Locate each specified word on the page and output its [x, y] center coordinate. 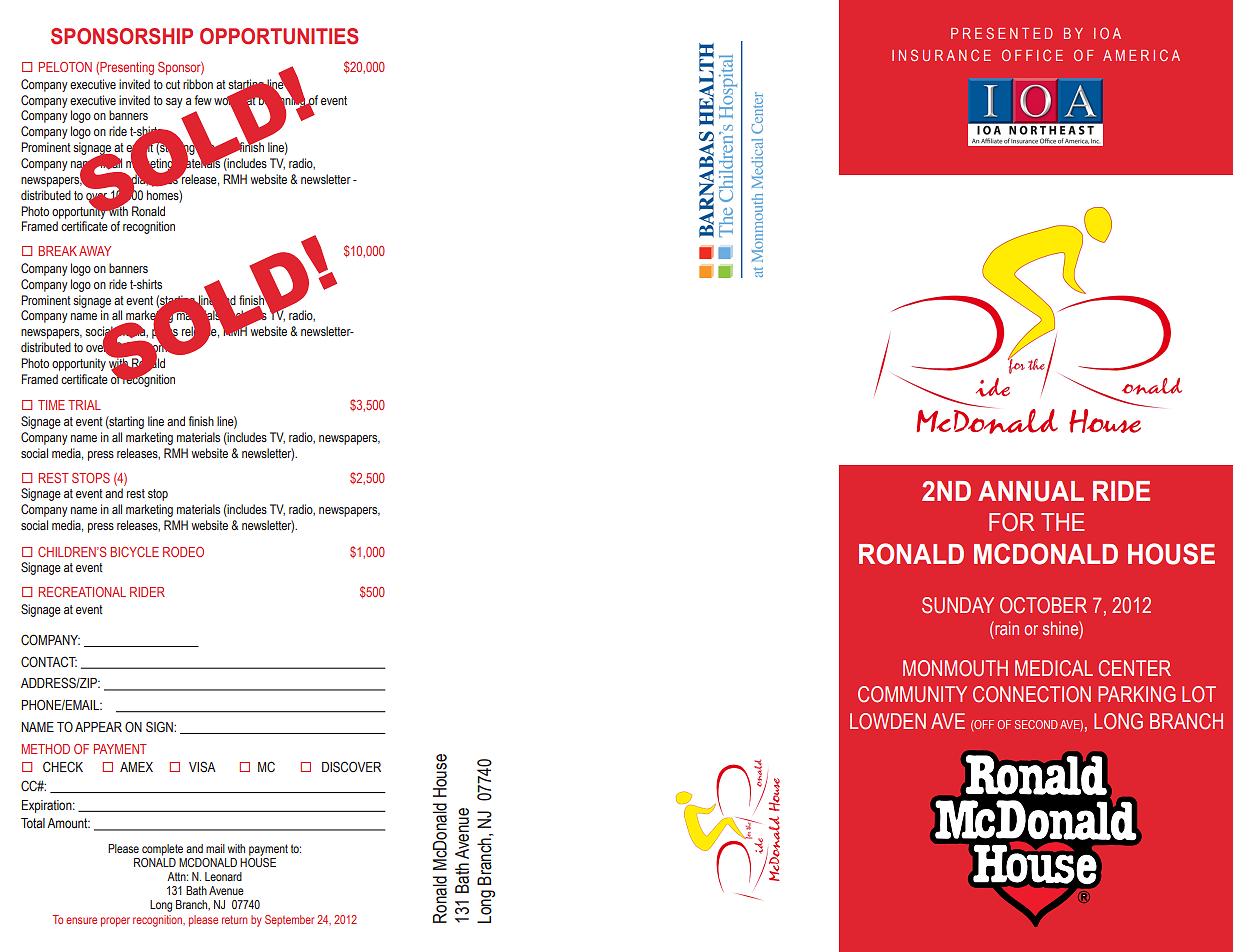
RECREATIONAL [82, 592]
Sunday [958, 605]
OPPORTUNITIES [279, 36]
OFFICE [1032, 55]
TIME [51, 405]
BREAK [59, 251]
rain [1006, 628]
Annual [1031, 491]
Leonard [223, 876]
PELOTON [65, 67]
